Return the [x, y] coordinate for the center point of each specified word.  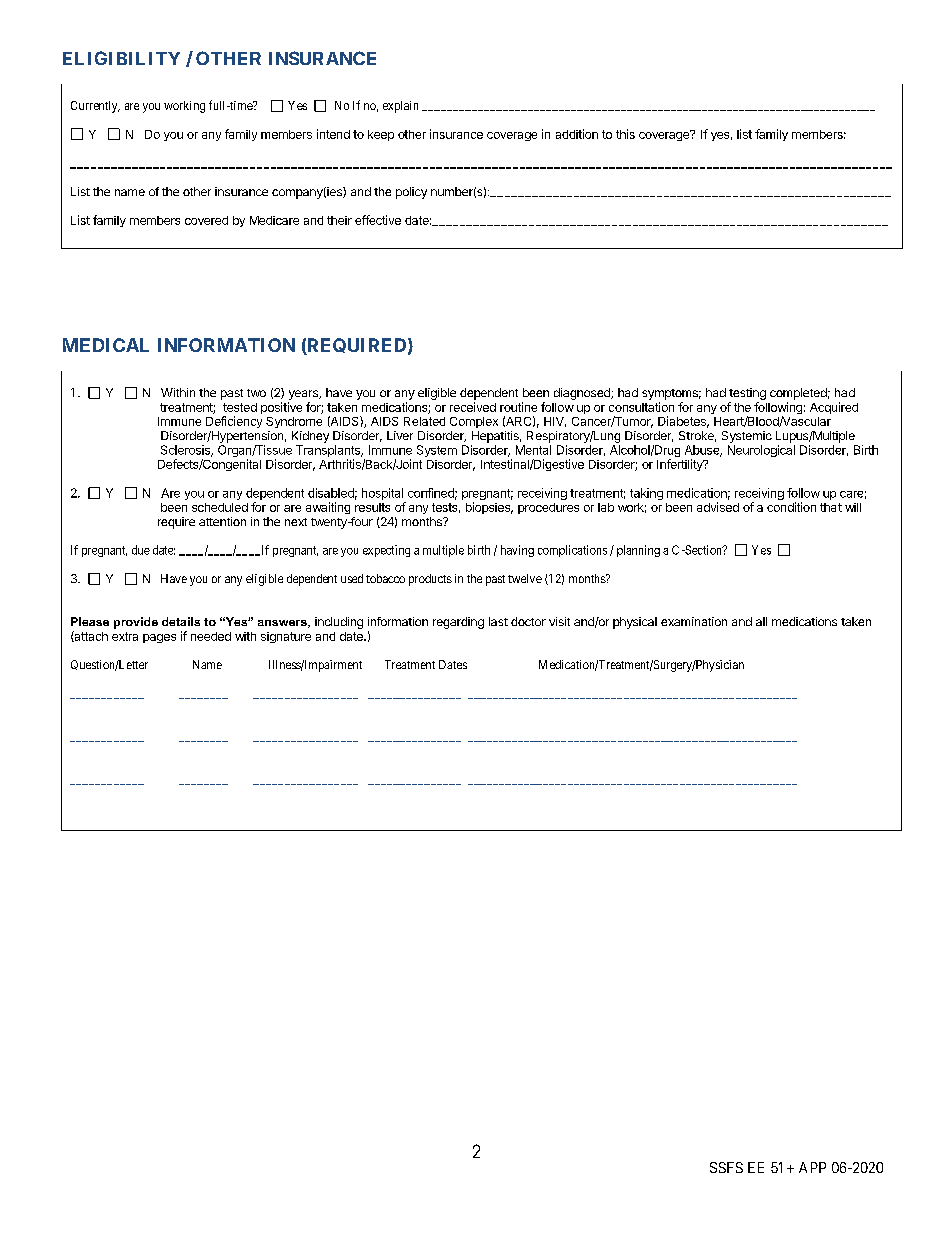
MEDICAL [106, 345]
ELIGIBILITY [121, 58]
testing [747, 394]
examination [694, 621]
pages [159, 638]
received [473, 407]
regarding [458, 623]
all [761, 621]
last [498, 621]
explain [400, 107]
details [181, 621]
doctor [528, 621]
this [625, 134]
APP [812, 1167]
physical [635, 623]
